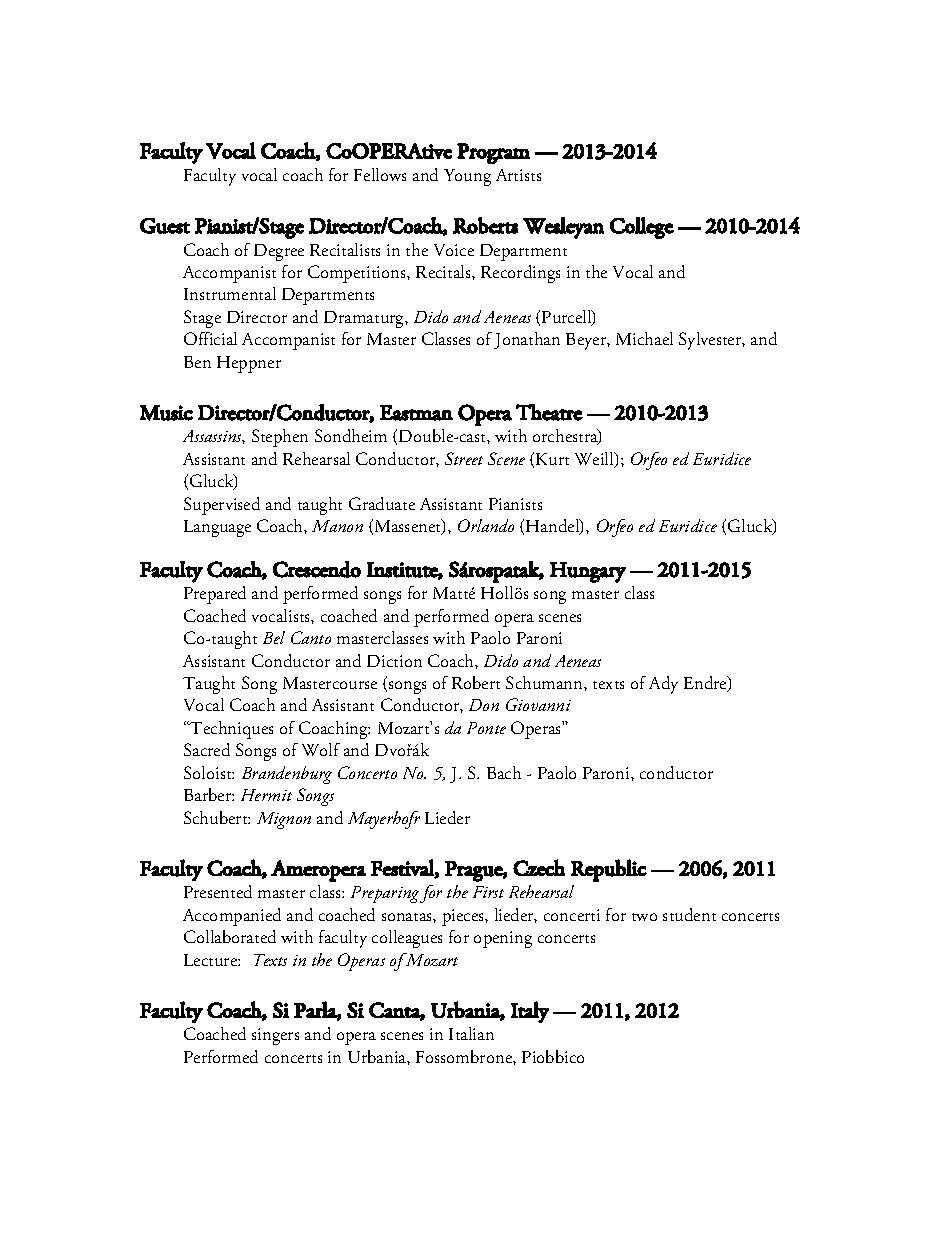 This image has width=952, height=1233. What do you see at coordinates (471, 1033) in the image?
I see `Italian` at bounding box center [471, 1033].
